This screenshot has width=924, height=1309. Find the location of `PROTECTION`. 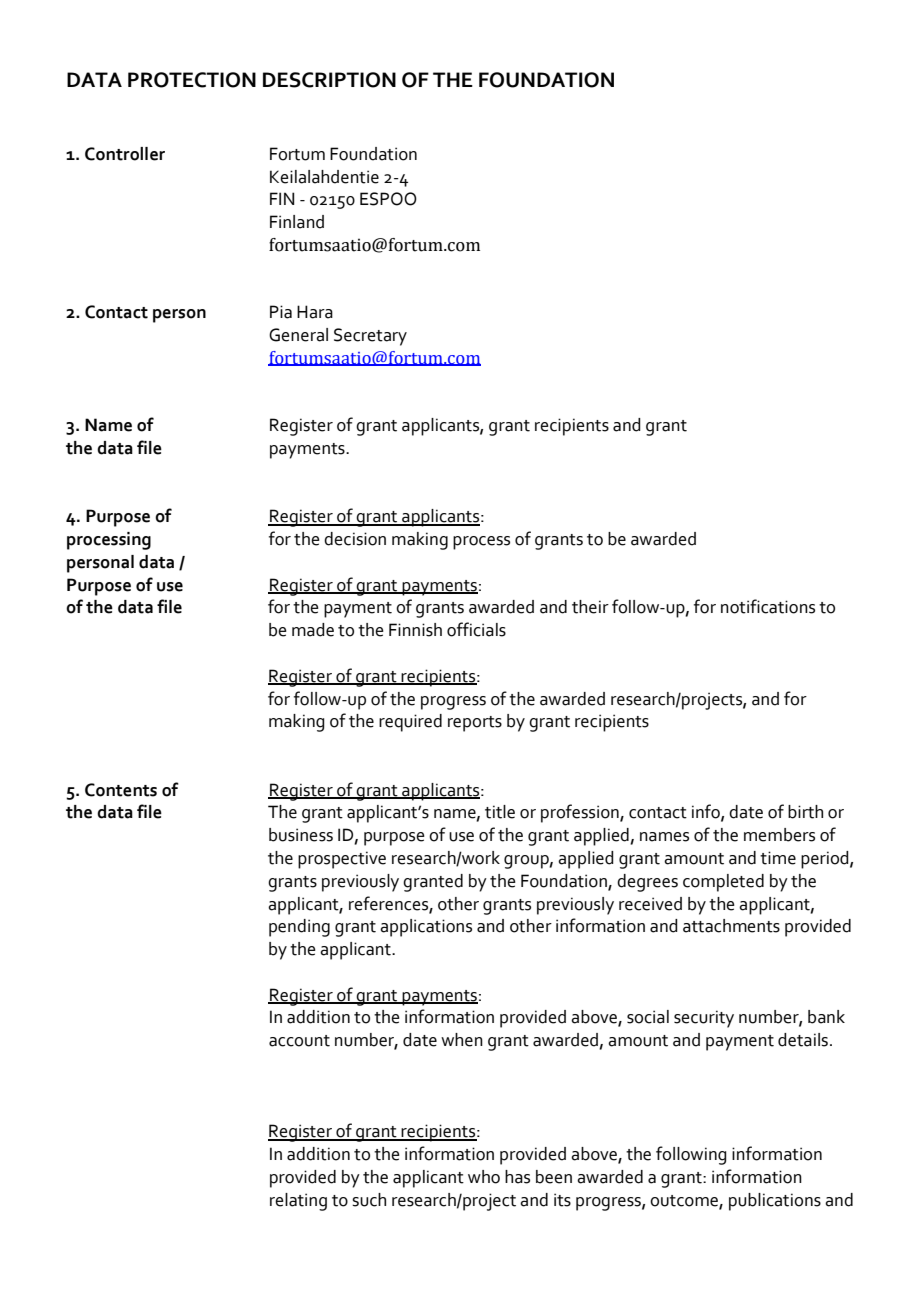

PROTECTION is located at coordinates (192, 80).
